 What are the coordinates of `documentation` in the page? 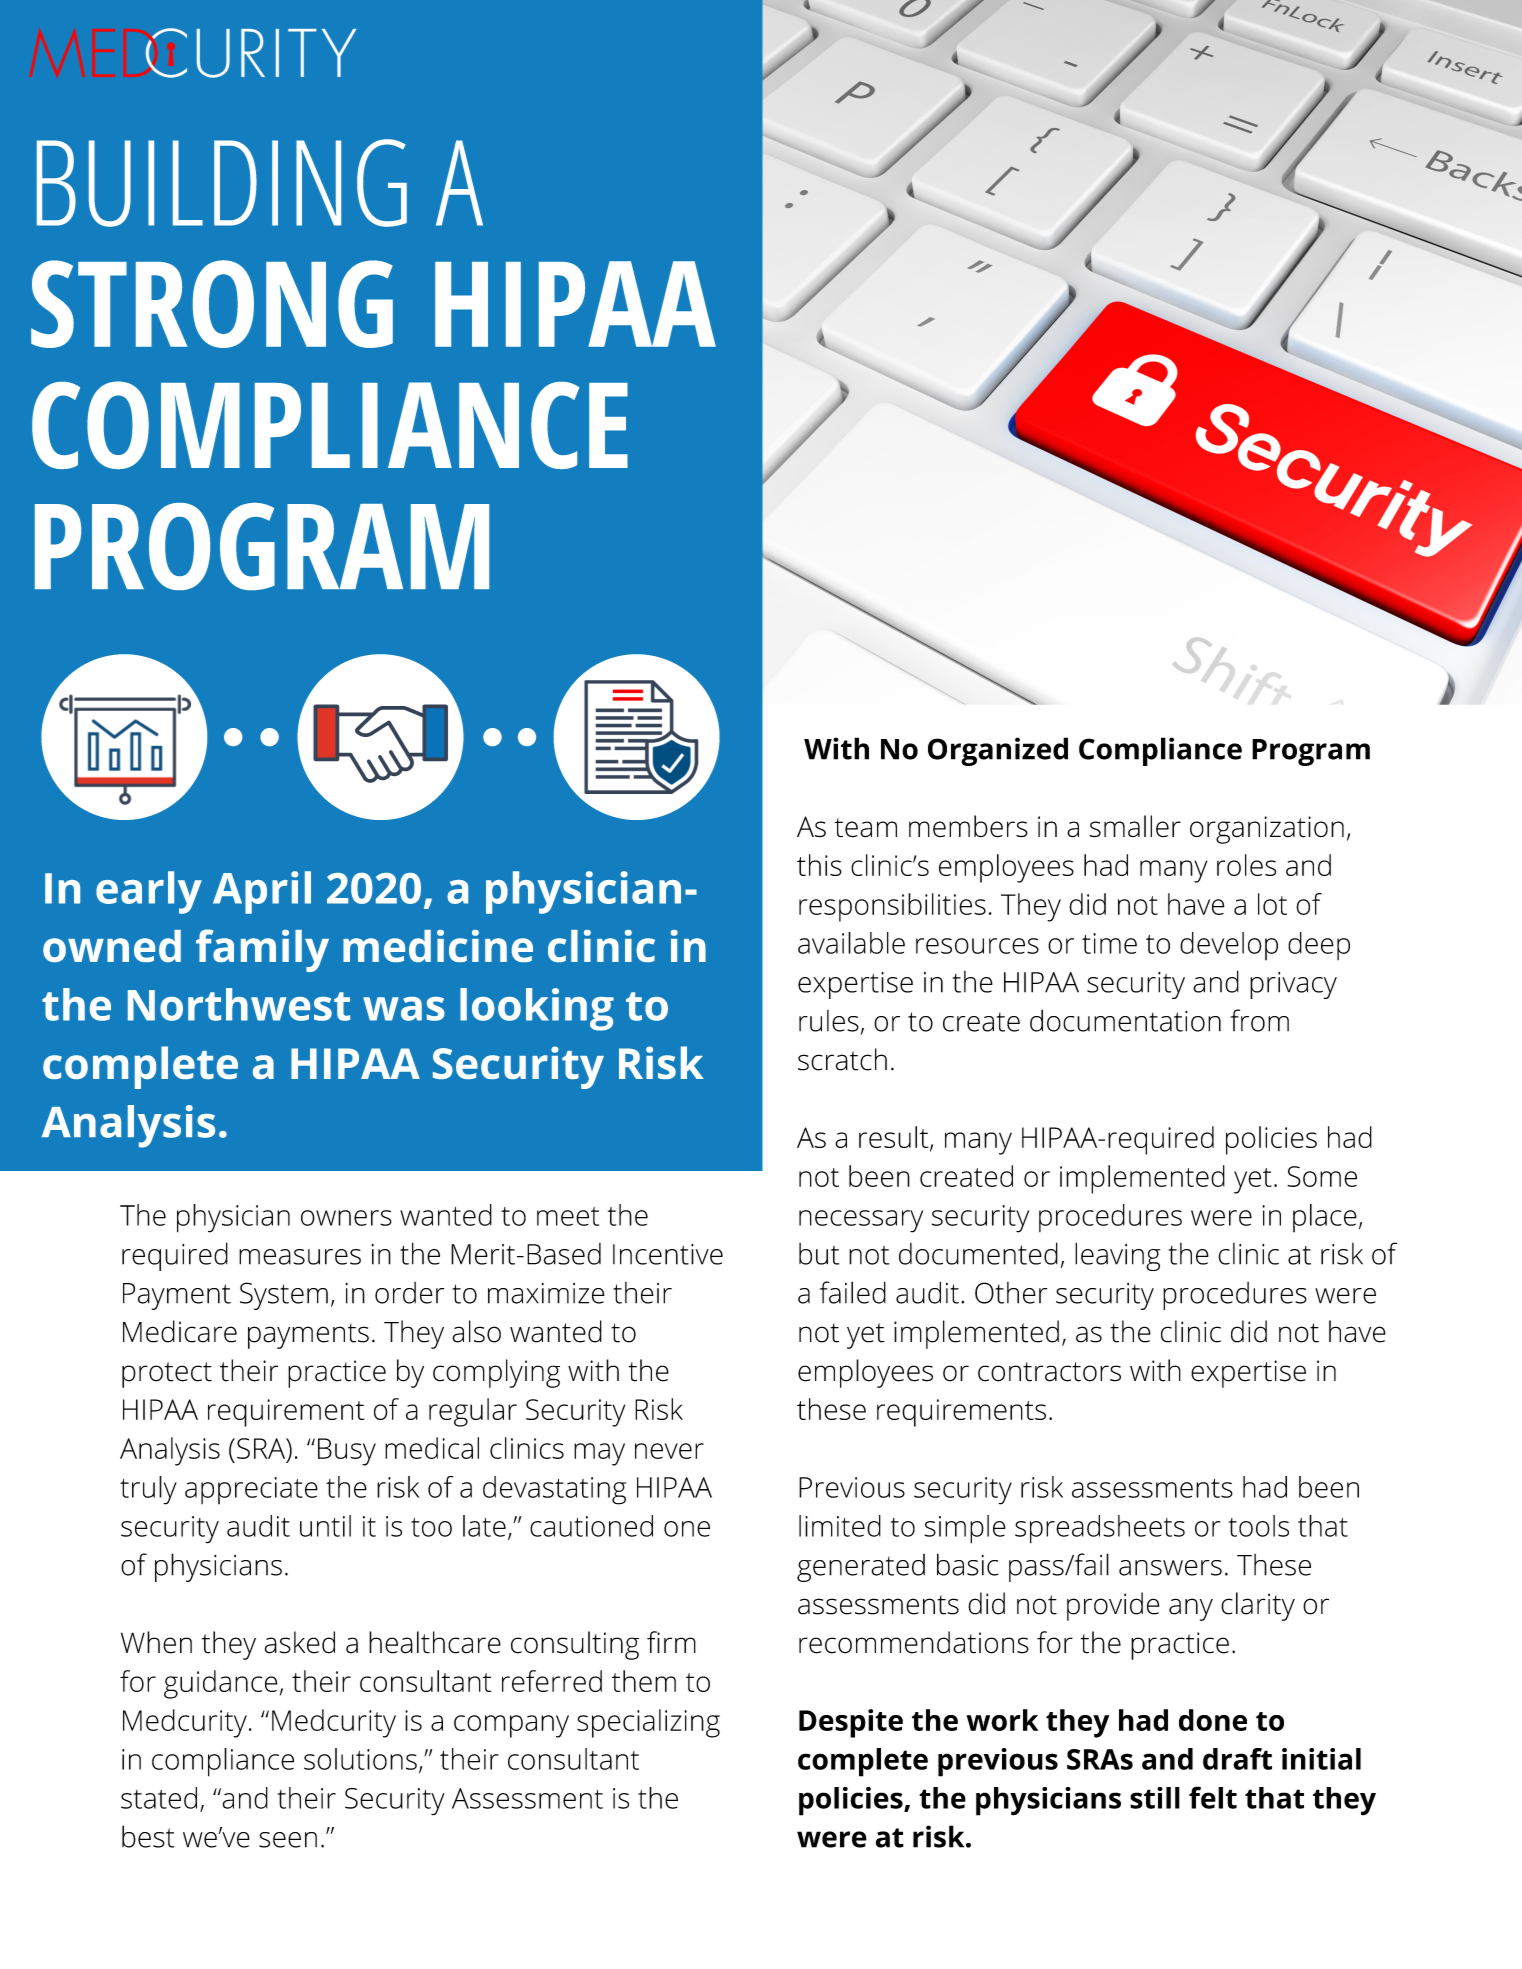 It's located at (1125, 1020).
